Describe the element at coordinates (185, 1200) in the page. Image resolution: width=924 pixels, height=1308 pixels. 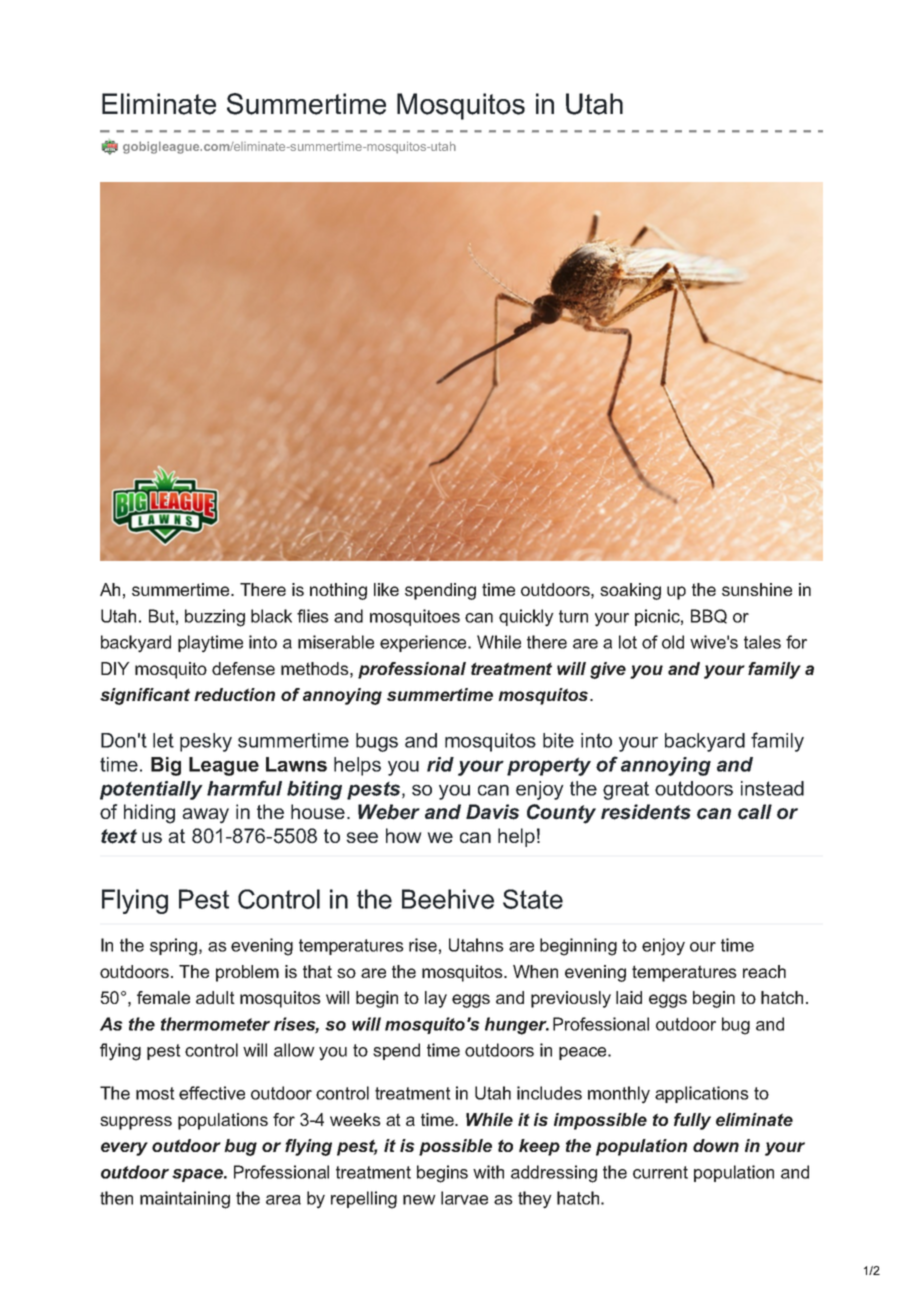
I see `maintaining` at that location.
